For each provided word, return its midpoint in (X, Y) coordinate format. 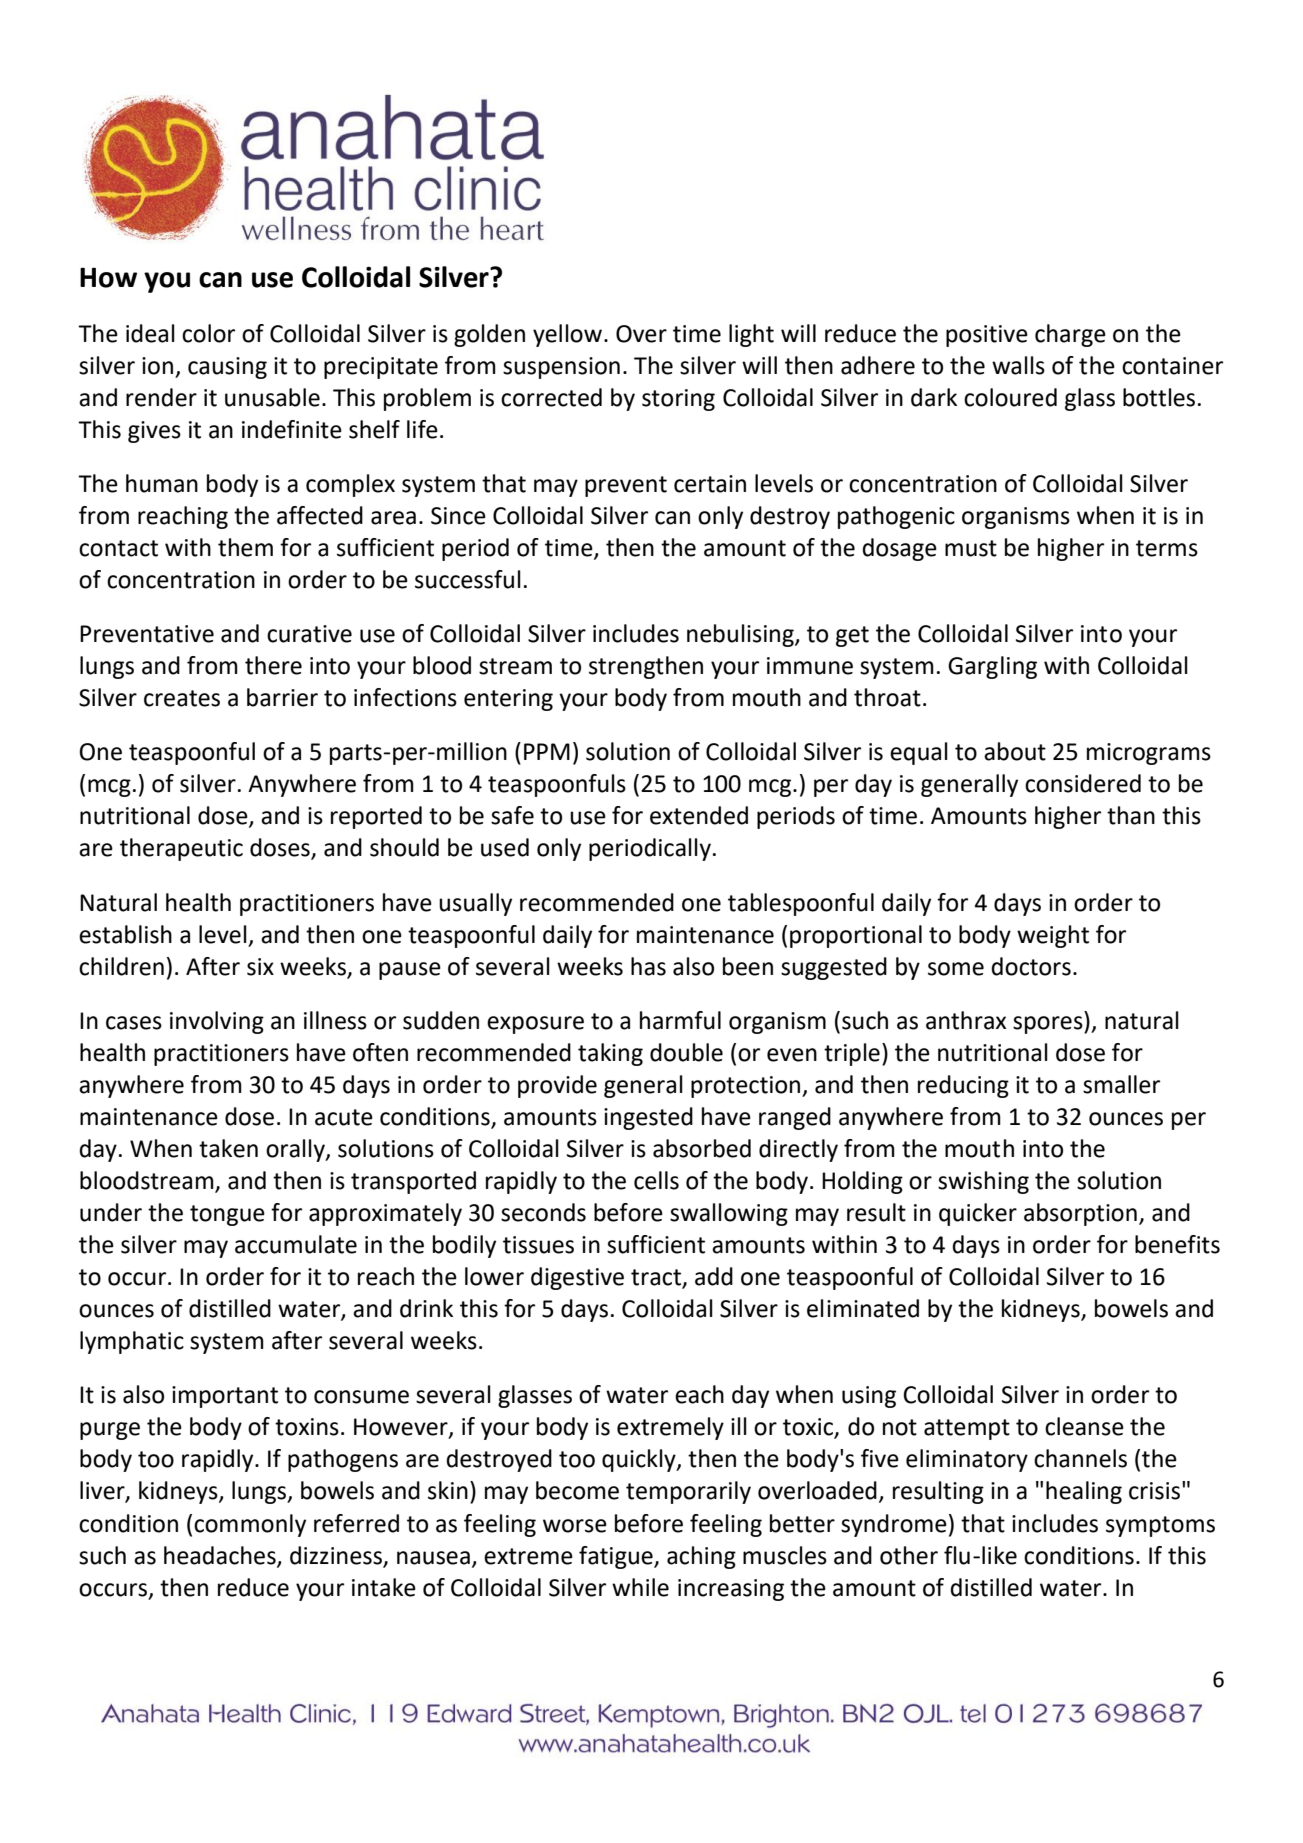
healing (1084, 1492)
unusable (272, 397)
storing (678, 400)
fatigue (617, 1557)
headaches (221, 1556)
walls (1018, 365)
